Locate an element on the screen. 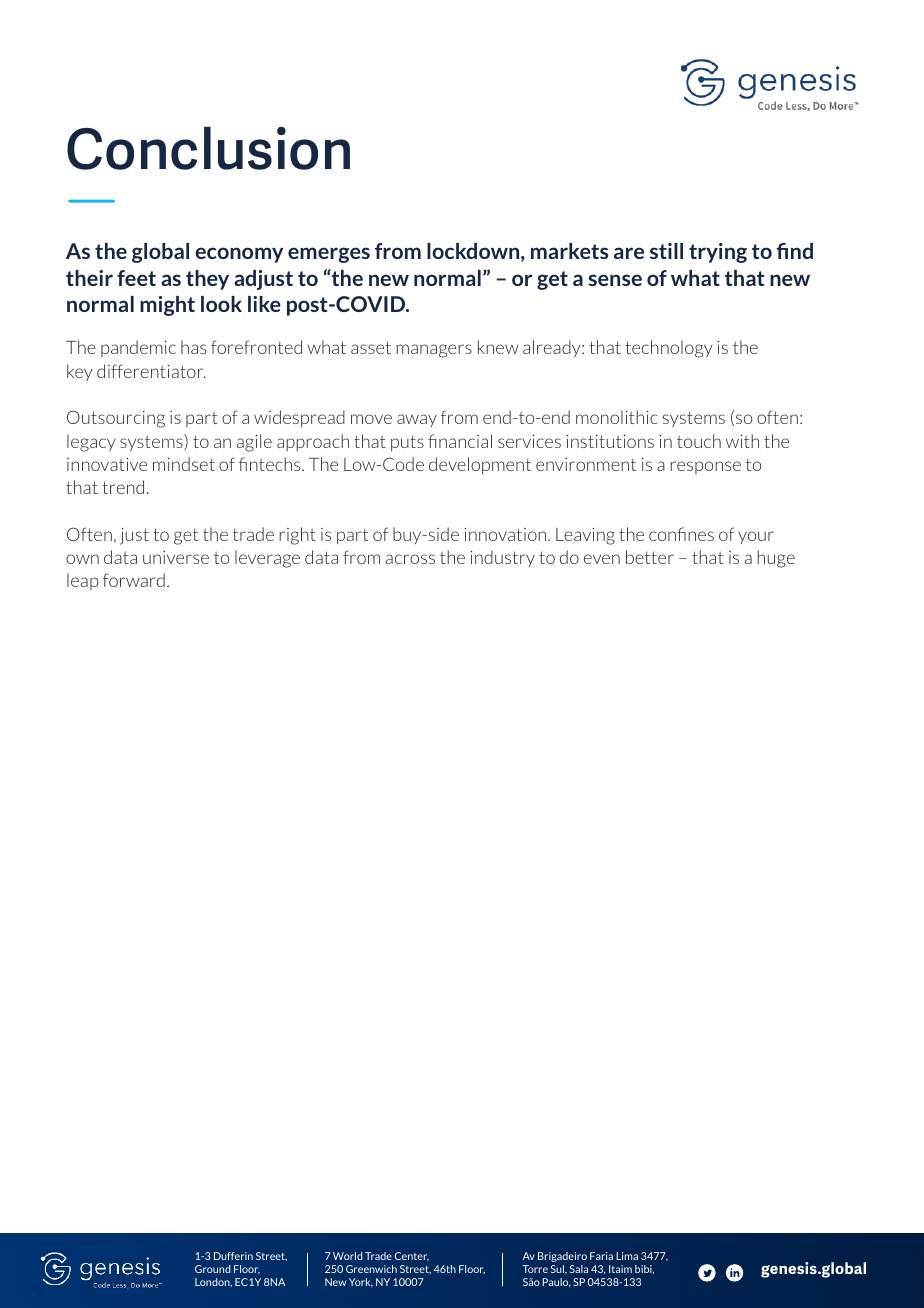 This screenshot has height=1308, width=924. across is located at coordinates (410, 559).
